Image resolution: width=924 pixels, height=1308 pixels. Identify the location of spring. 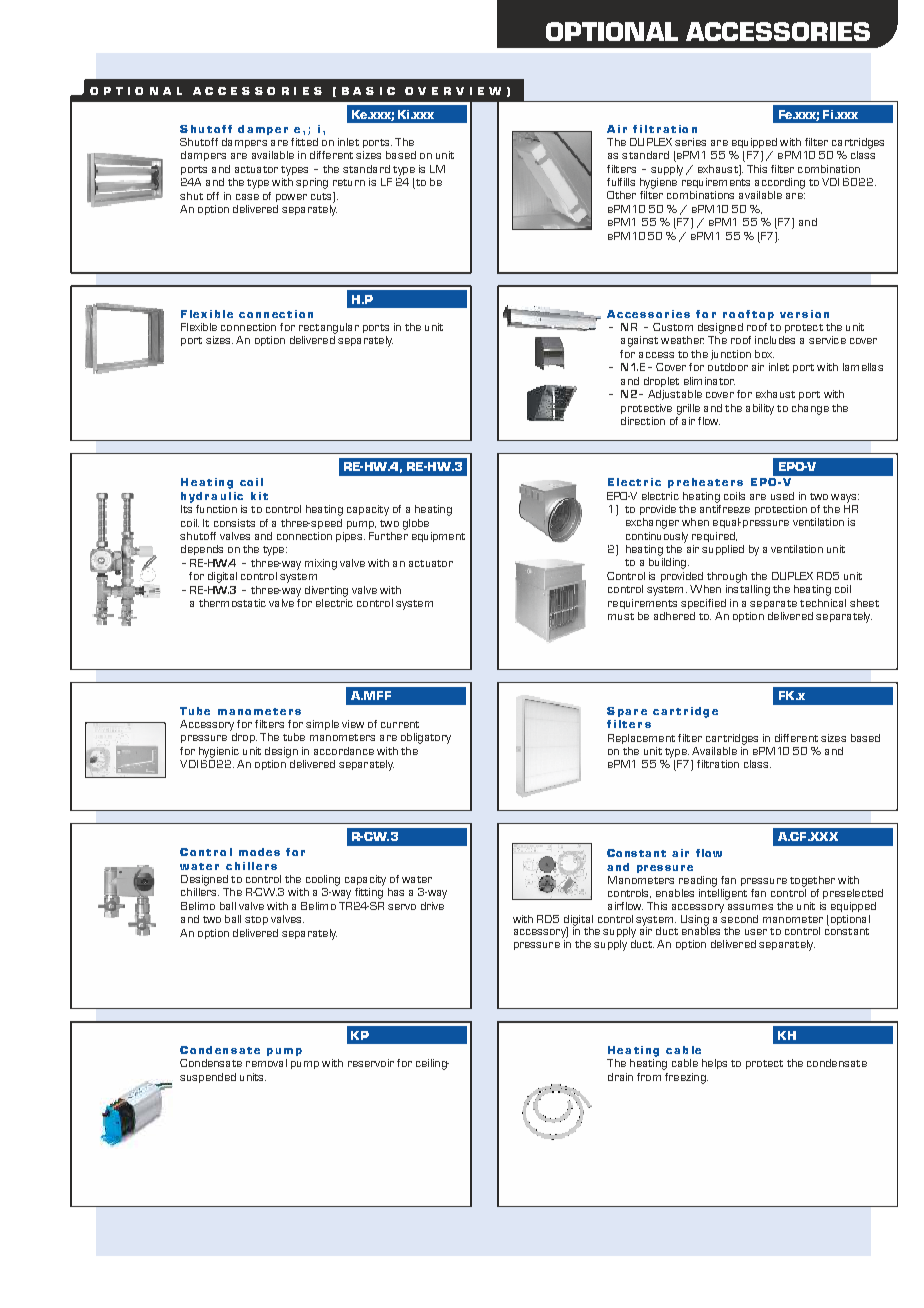
(312, 183).
